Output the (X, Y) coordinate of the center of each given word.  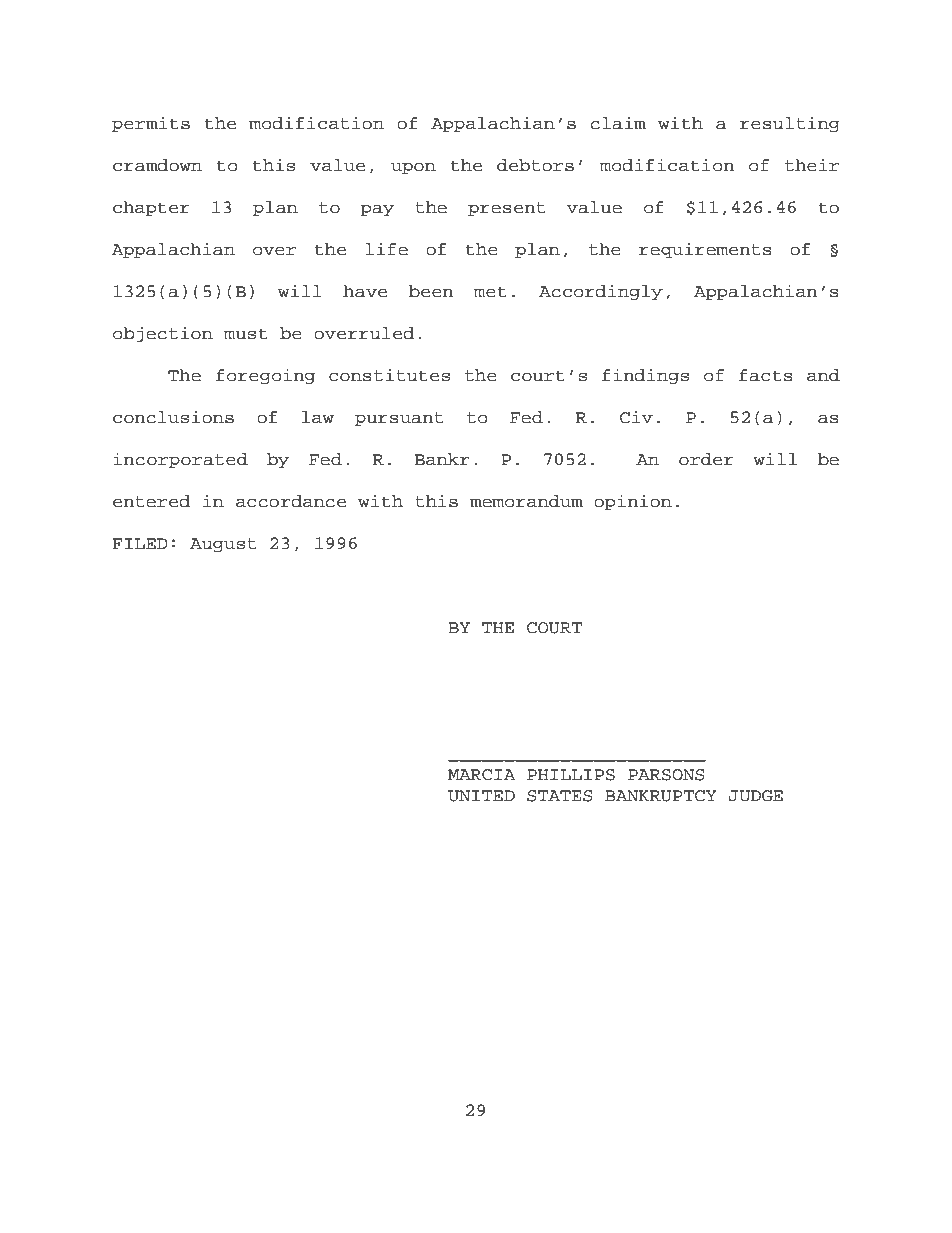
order (706, 459)
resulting (790, 124)
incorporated (180, 460)
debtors (535, 165)
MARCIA (482, 775)
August (223, 545)
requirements (705, 250)
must (246, 334)
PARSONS (666, 775)
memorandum (526, 501)
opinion (633, 502)
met (490, 292)
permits (151, 124)
